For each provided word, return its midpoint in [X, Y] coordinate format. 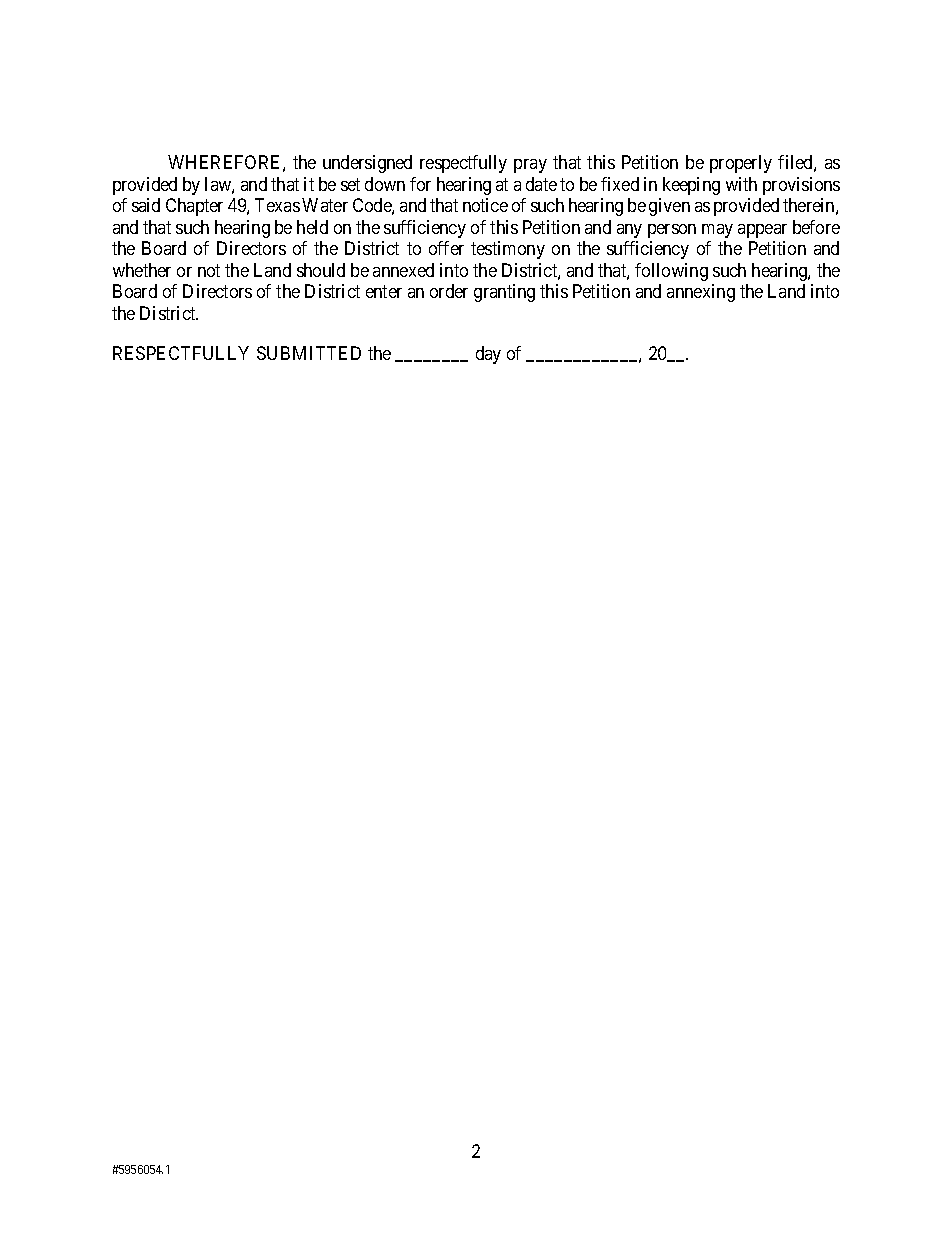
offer [446, 248]
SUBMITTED [309, 353]
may [717, 231]
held [312, 227]
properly [741, 164]
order [449, 291]
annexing [701, 293]
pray [530, 166]
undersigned [367, 164]
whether [142, 270]
